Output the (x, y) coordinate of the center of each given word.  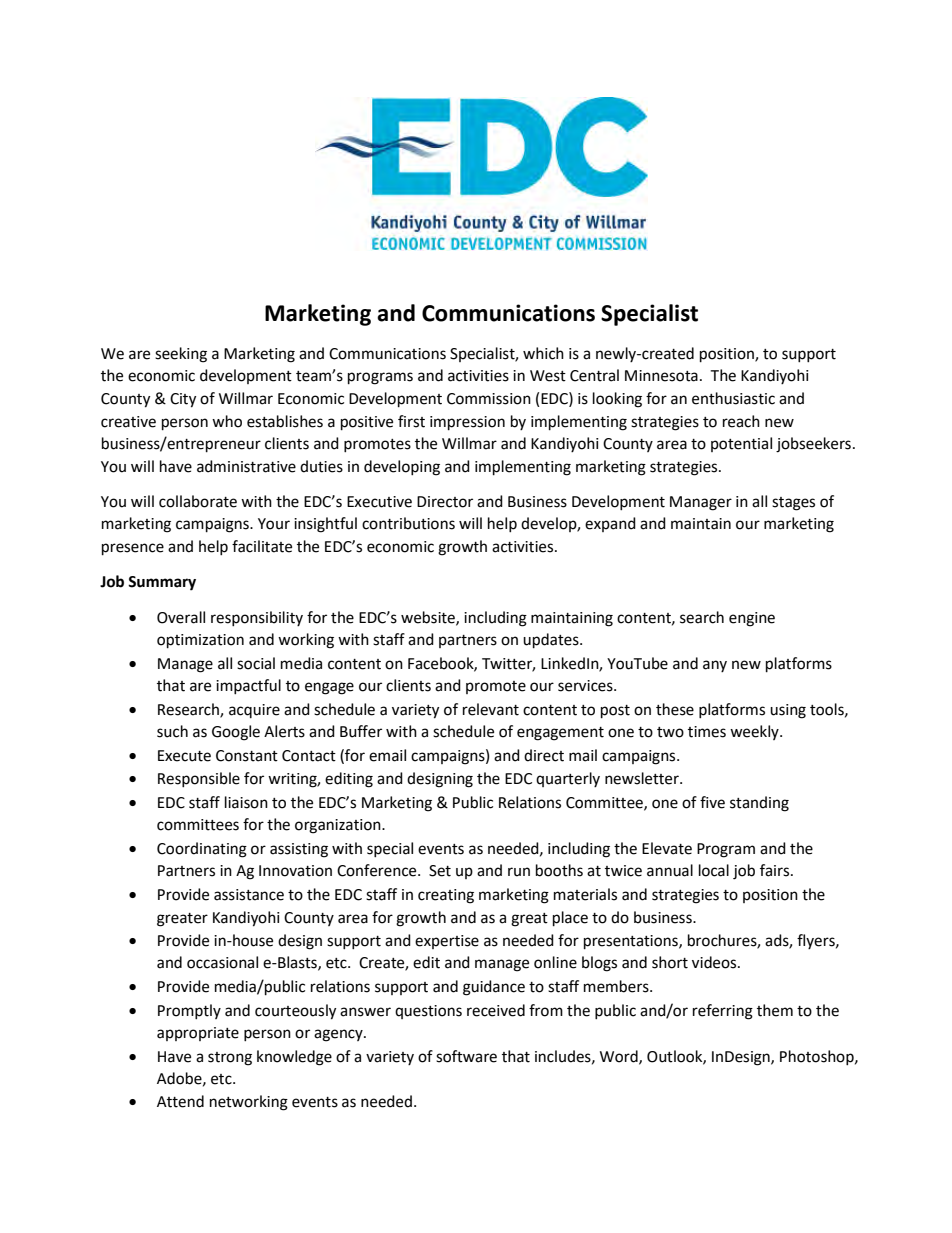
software (466, 1056)
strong (230, 1059)
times (707, 732)
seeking (181, 355)
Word (620, 1057)
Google (236, 733)
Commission (489, 399)
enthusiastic (733, 398)
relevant (491, 709)
